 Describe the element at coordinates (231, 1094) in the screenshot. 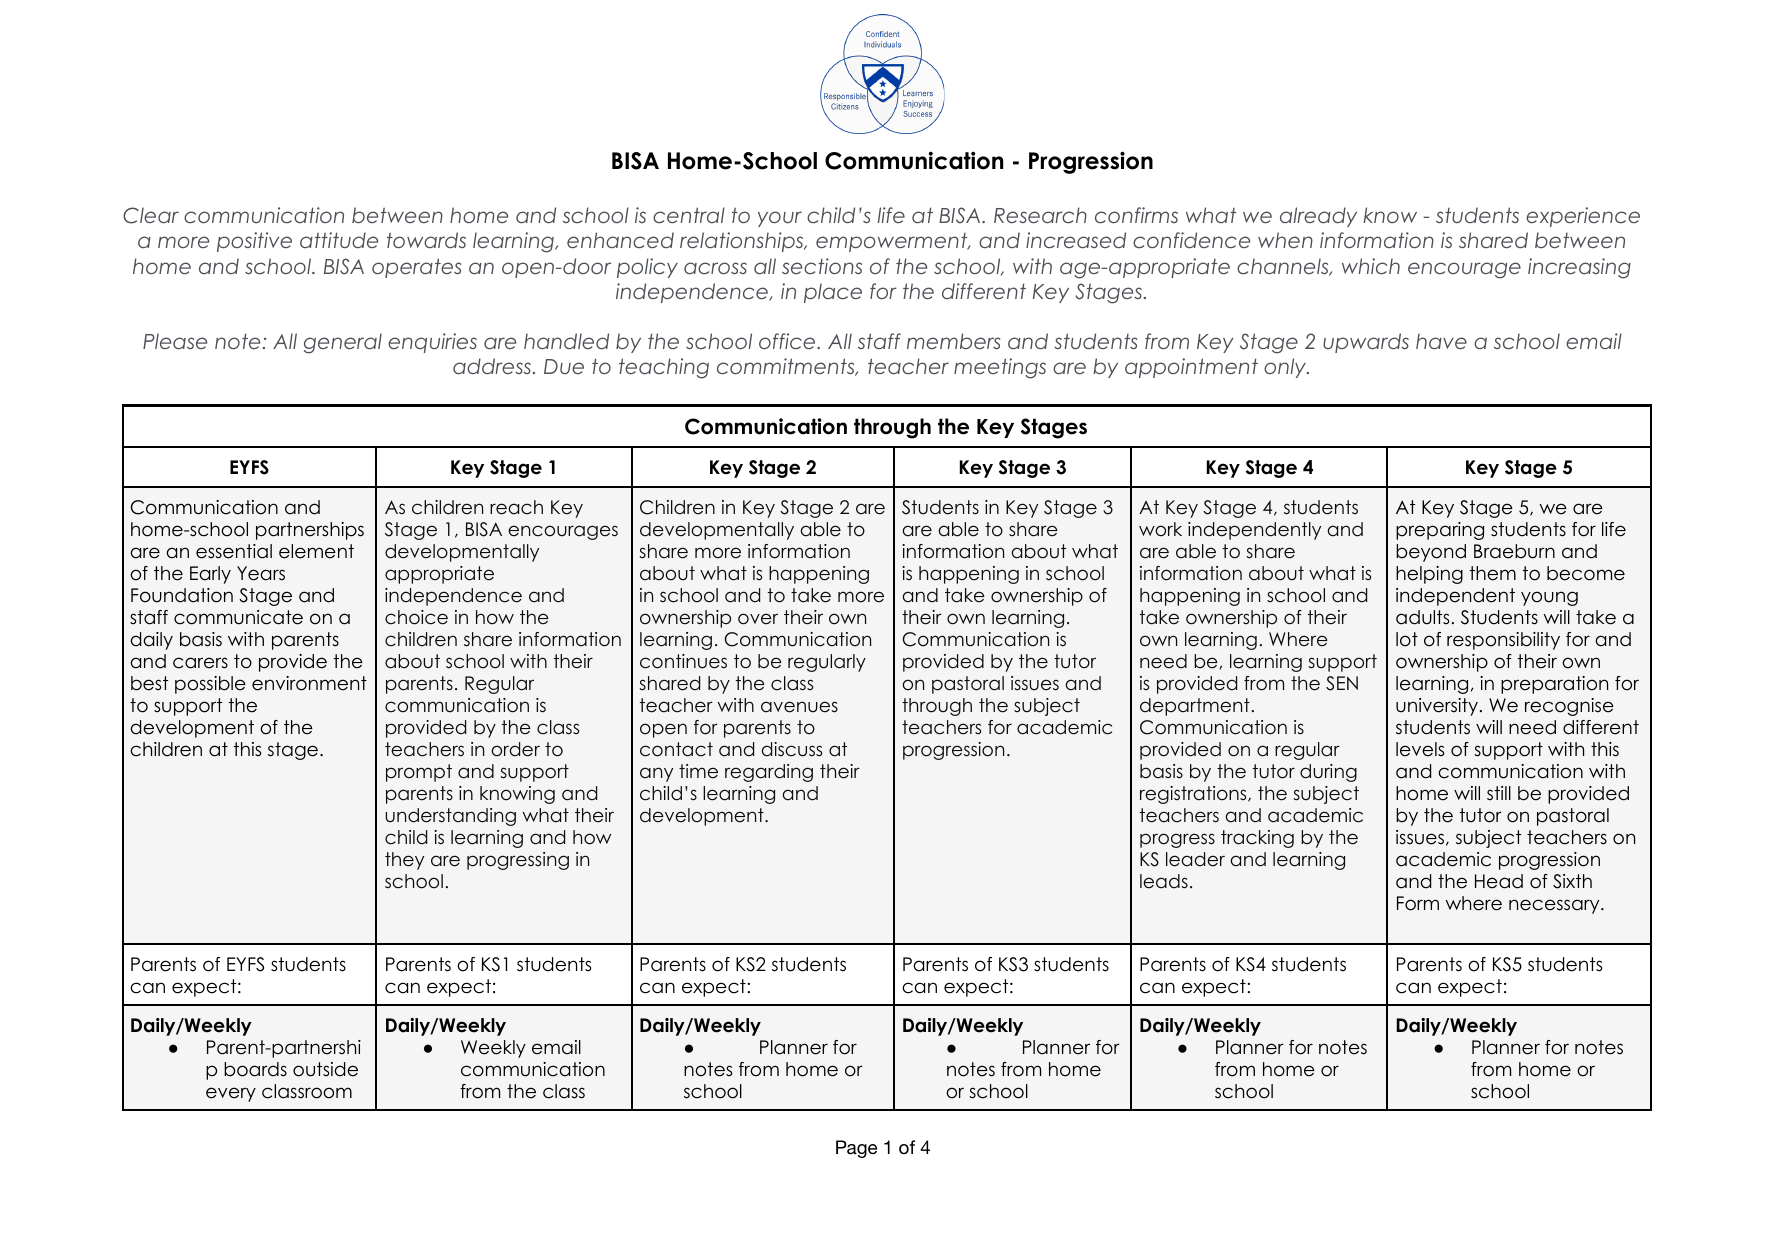

I see `every` at that location.
